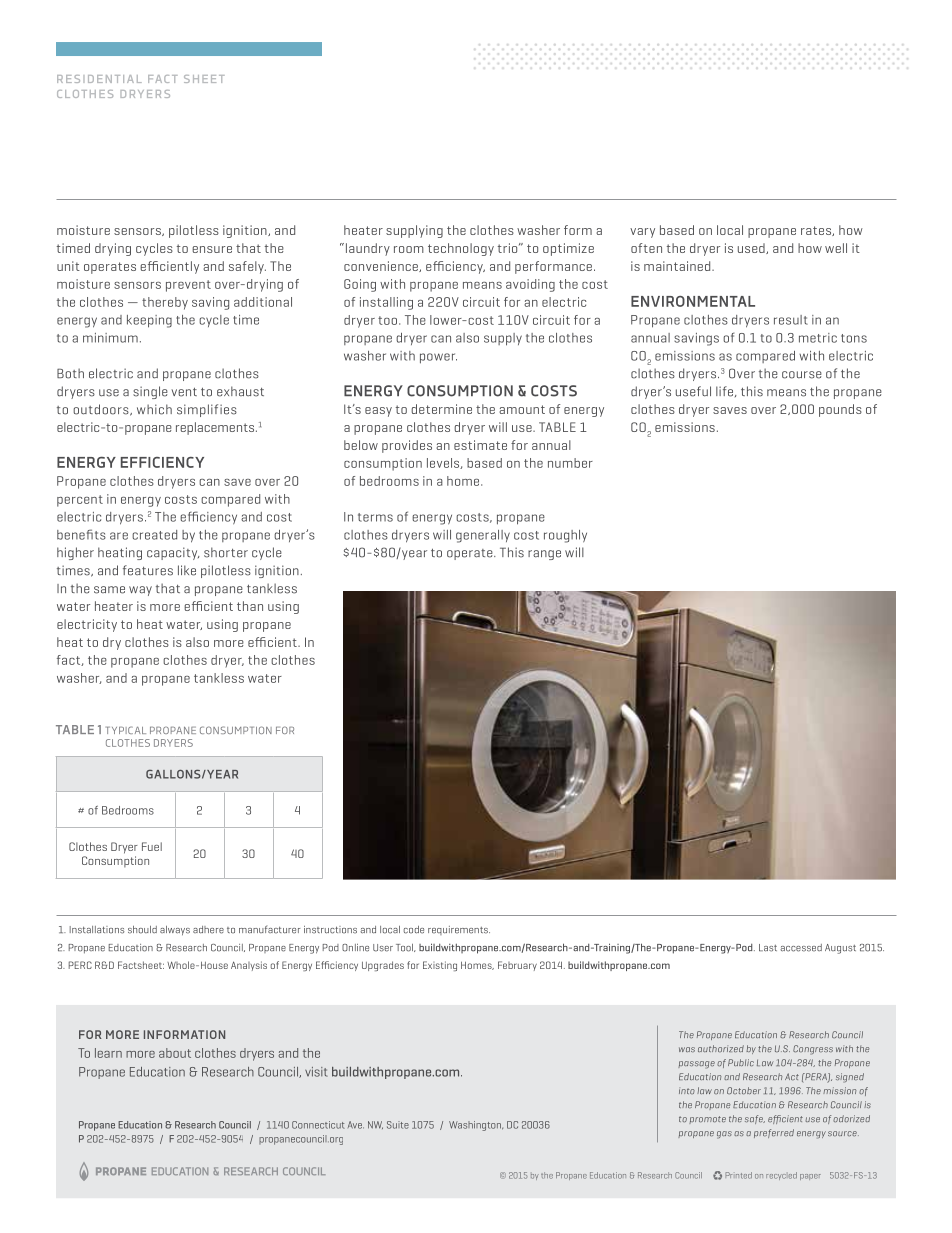 The image size is (952, 1233). Describe the element at coordinates (152, 846) in the document. I see `Fuel` at that location.
